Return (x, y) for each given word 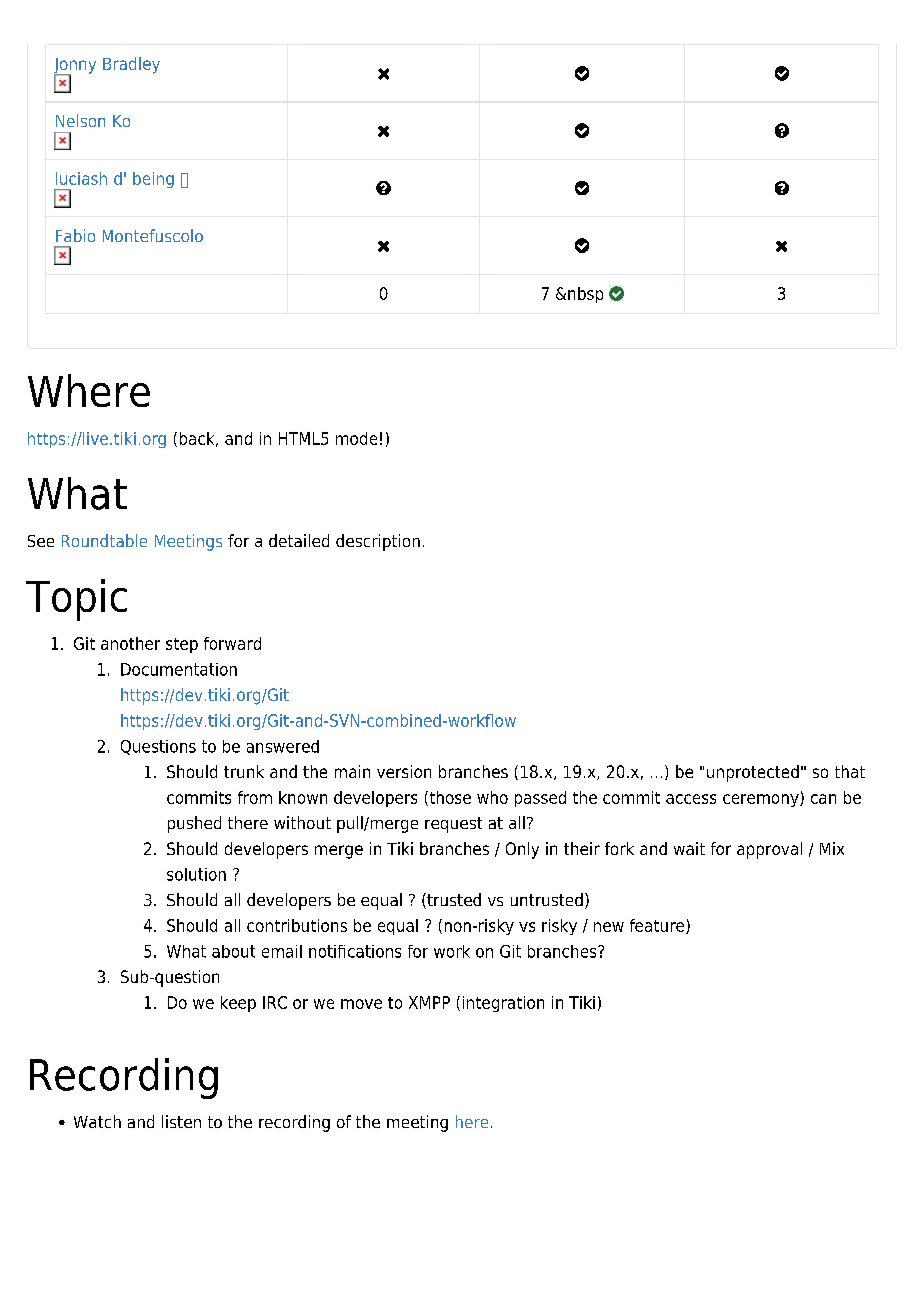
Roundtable (104, 540)
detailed (299, 540)
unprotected (753, 773)
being (153, 180)
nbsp (585, 295)
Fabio (75, 235)
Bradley (131, 65)
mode (356, 438)
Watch (97, 1121)
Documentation (179, 669)
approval (769, 850)
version (404, 771)
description (378, 542)
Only (522, 850)
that (850, 771)
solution (196, 874)
